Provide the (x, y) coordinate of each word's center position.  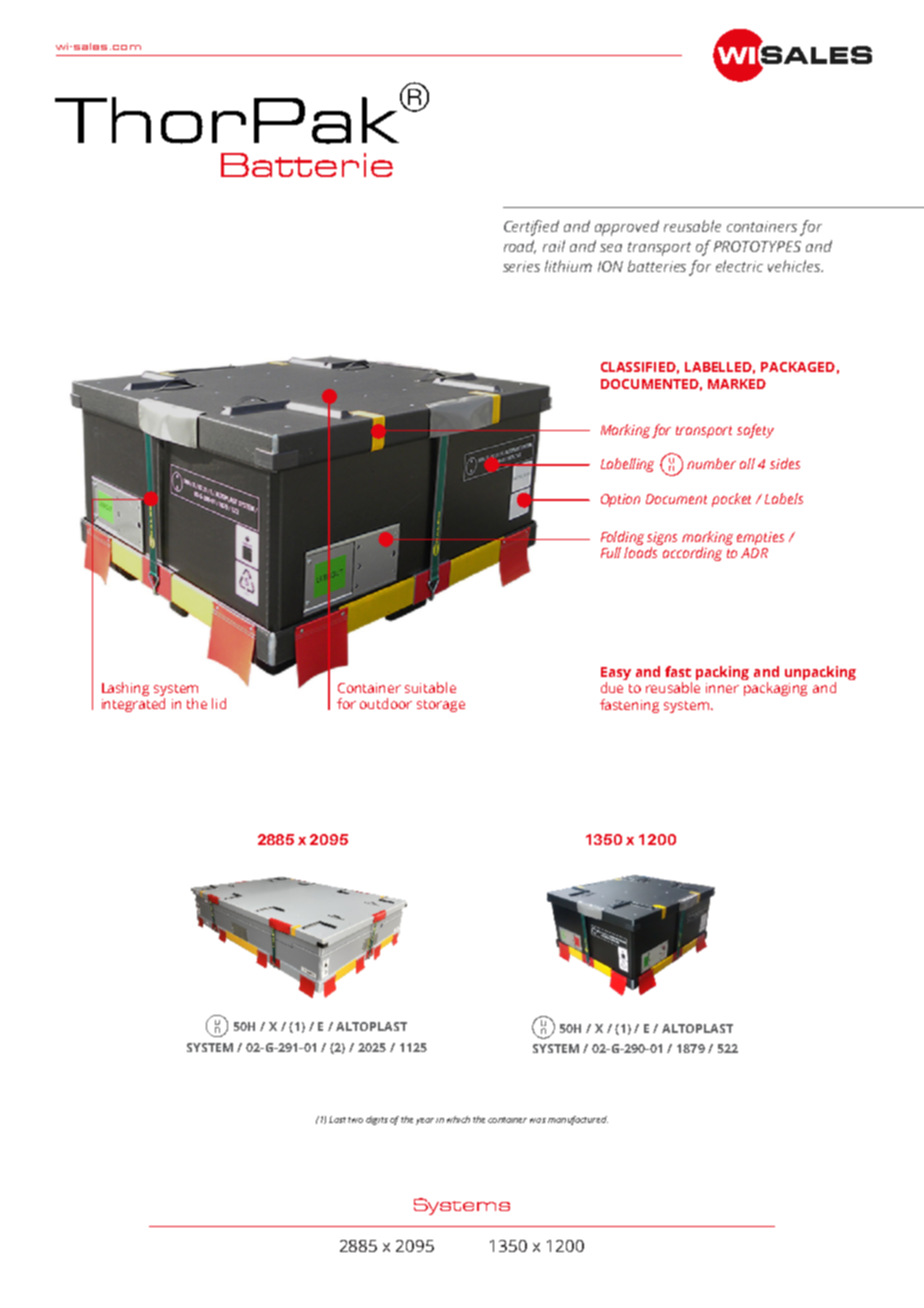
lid (219, 703)
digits (377, 1120)
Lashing (125, 689)
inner (722, 688)
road (520, 247)
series (521, 266)
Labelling (627, 465)
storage (441, 706)
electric (739, 266)
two (355, 1120)
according (692, 554)
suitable (430, 687)
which (458, 1119)
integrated (133, 705)
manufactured (578, 1120)
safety (755, 431)
